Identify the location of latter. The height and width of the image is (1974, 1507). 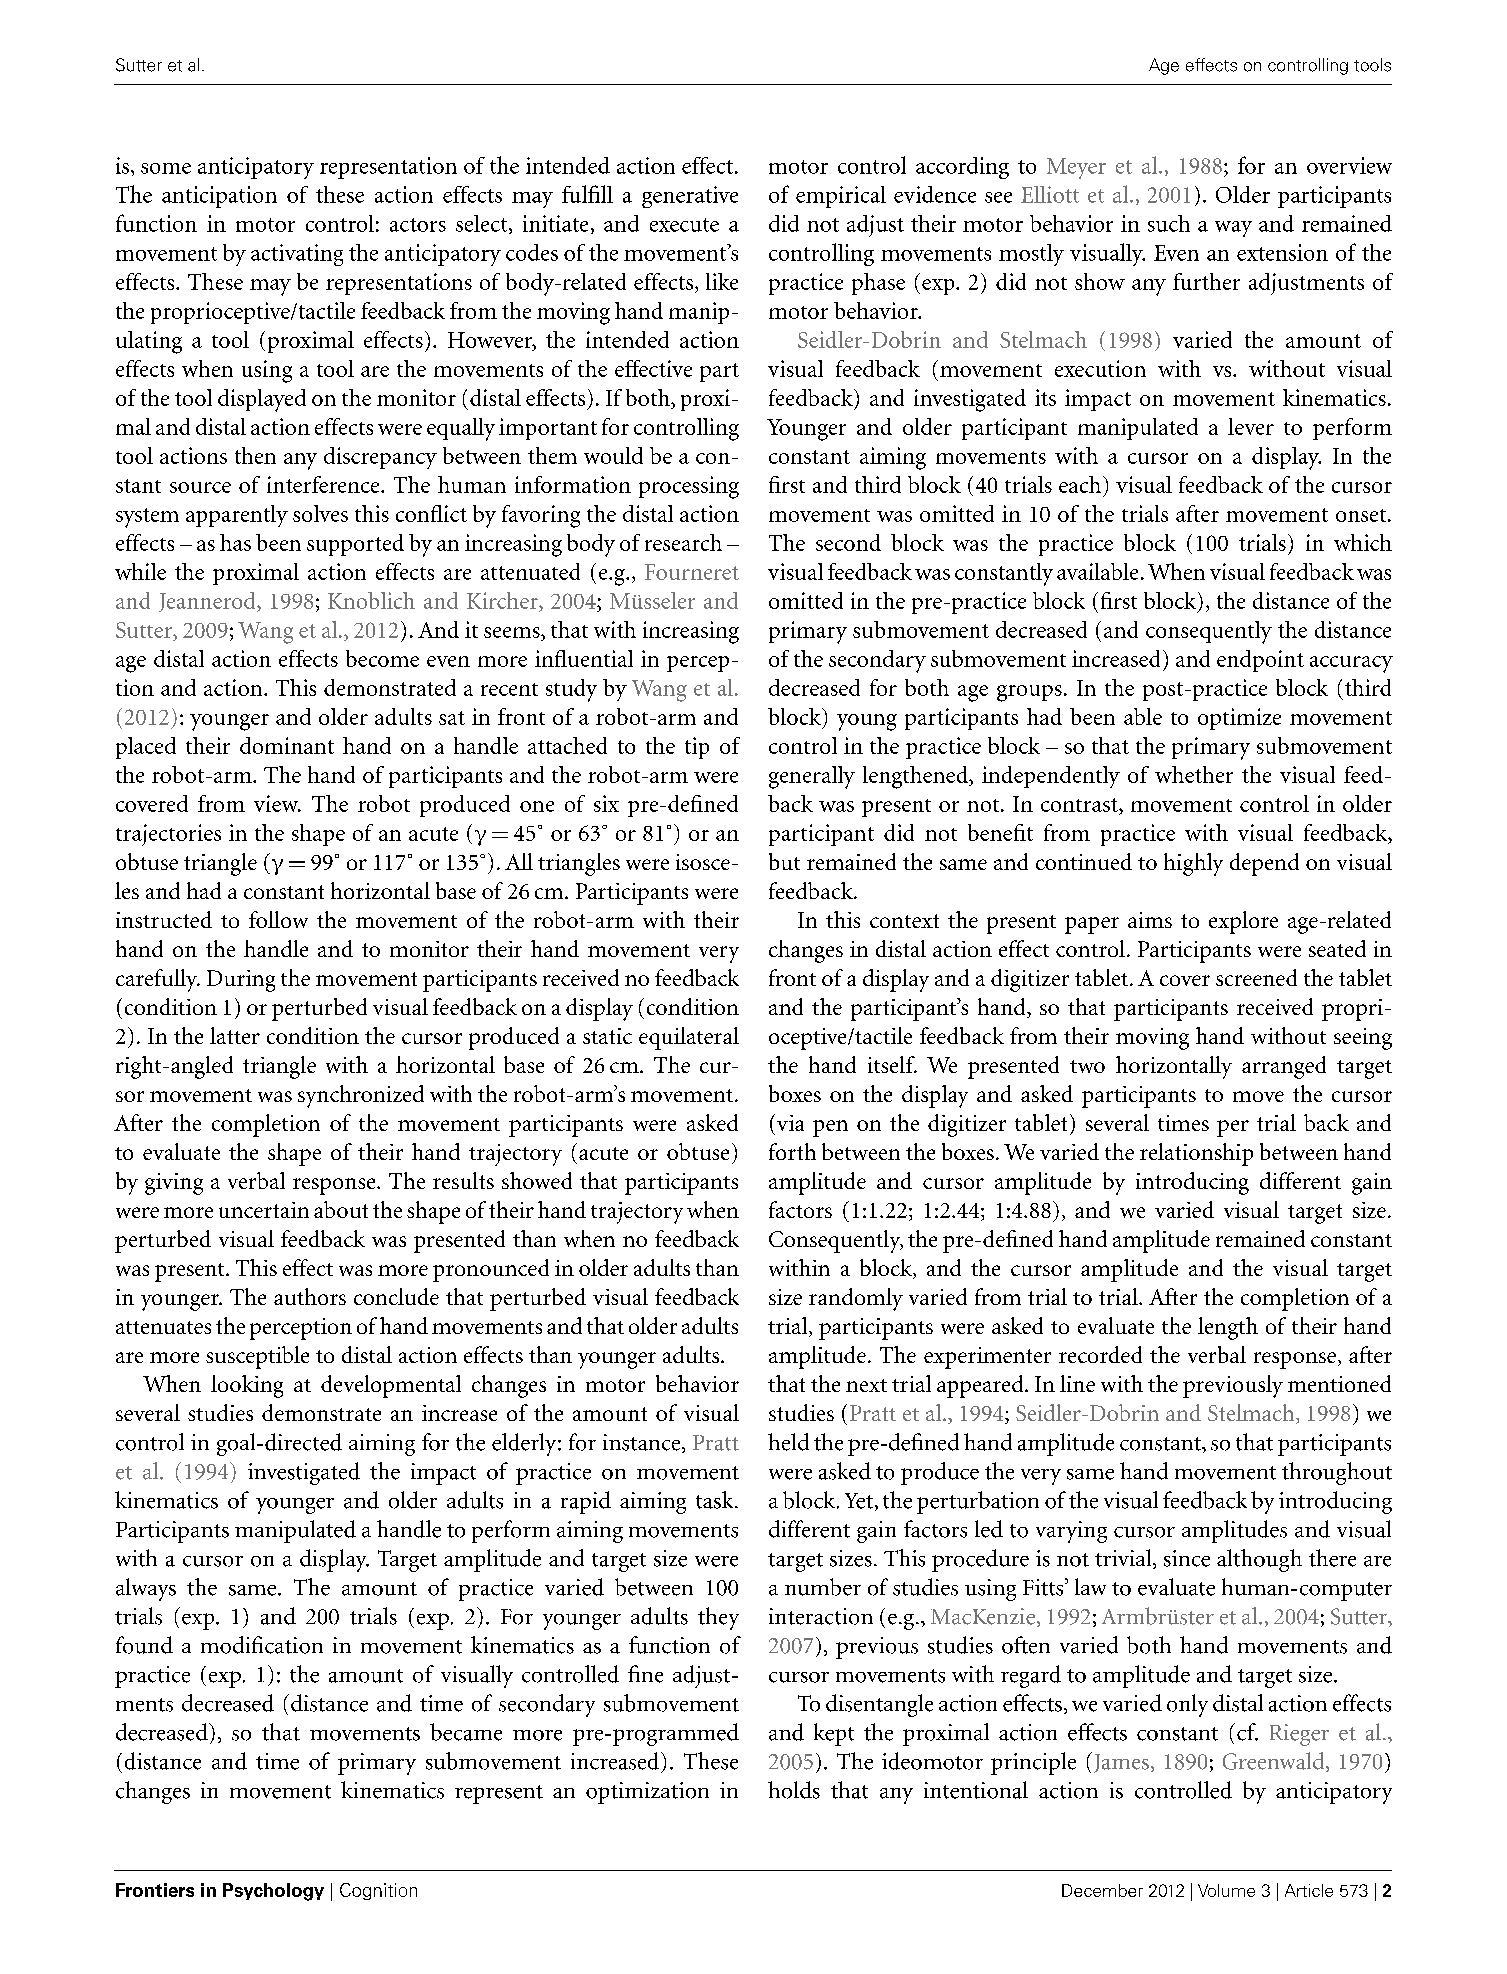
(235, 1035).
